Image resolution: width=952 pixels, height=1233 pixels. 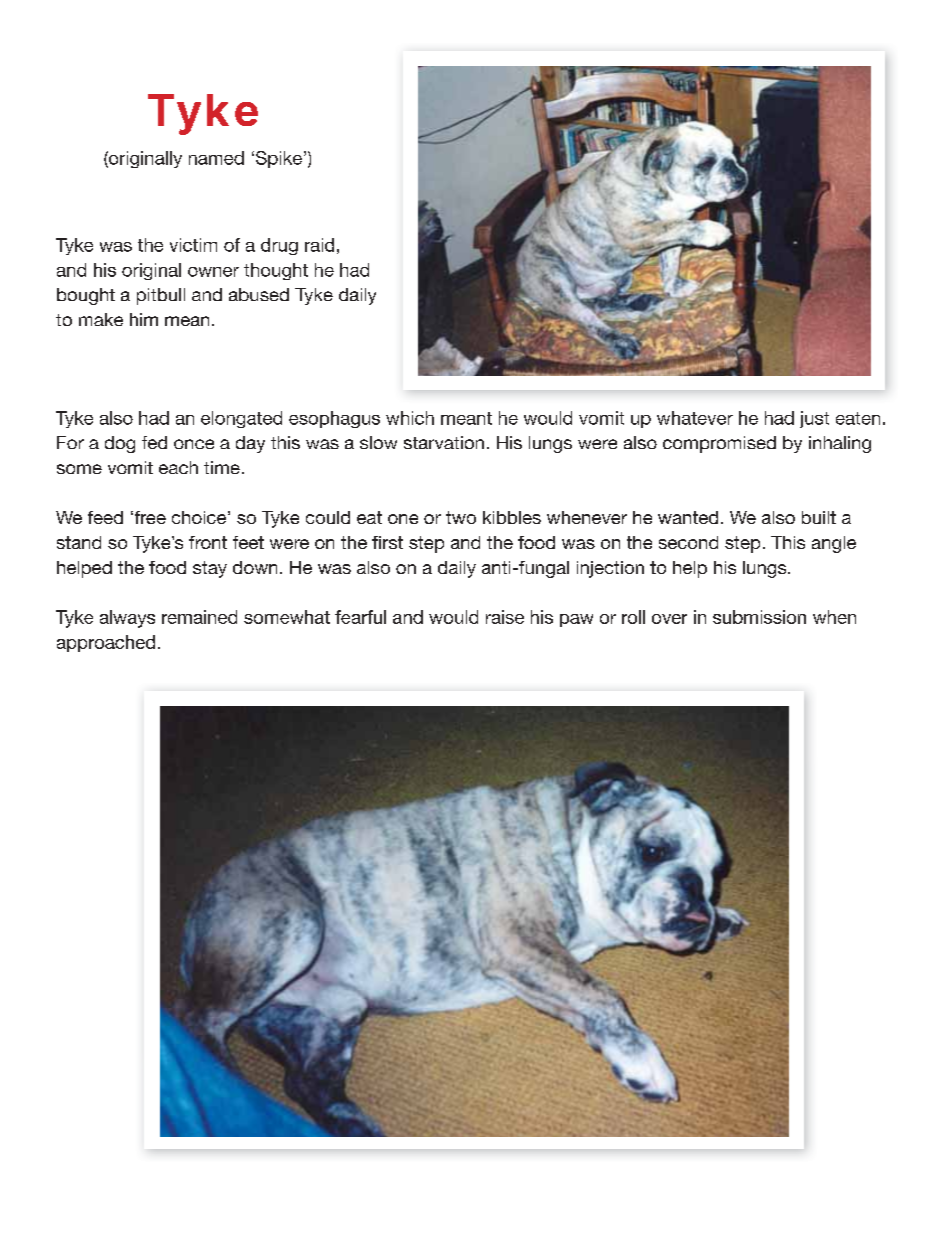 What do you see at coordinates (719, 444) in the document?
I see `compromised` at bounding box center [719, 444].
